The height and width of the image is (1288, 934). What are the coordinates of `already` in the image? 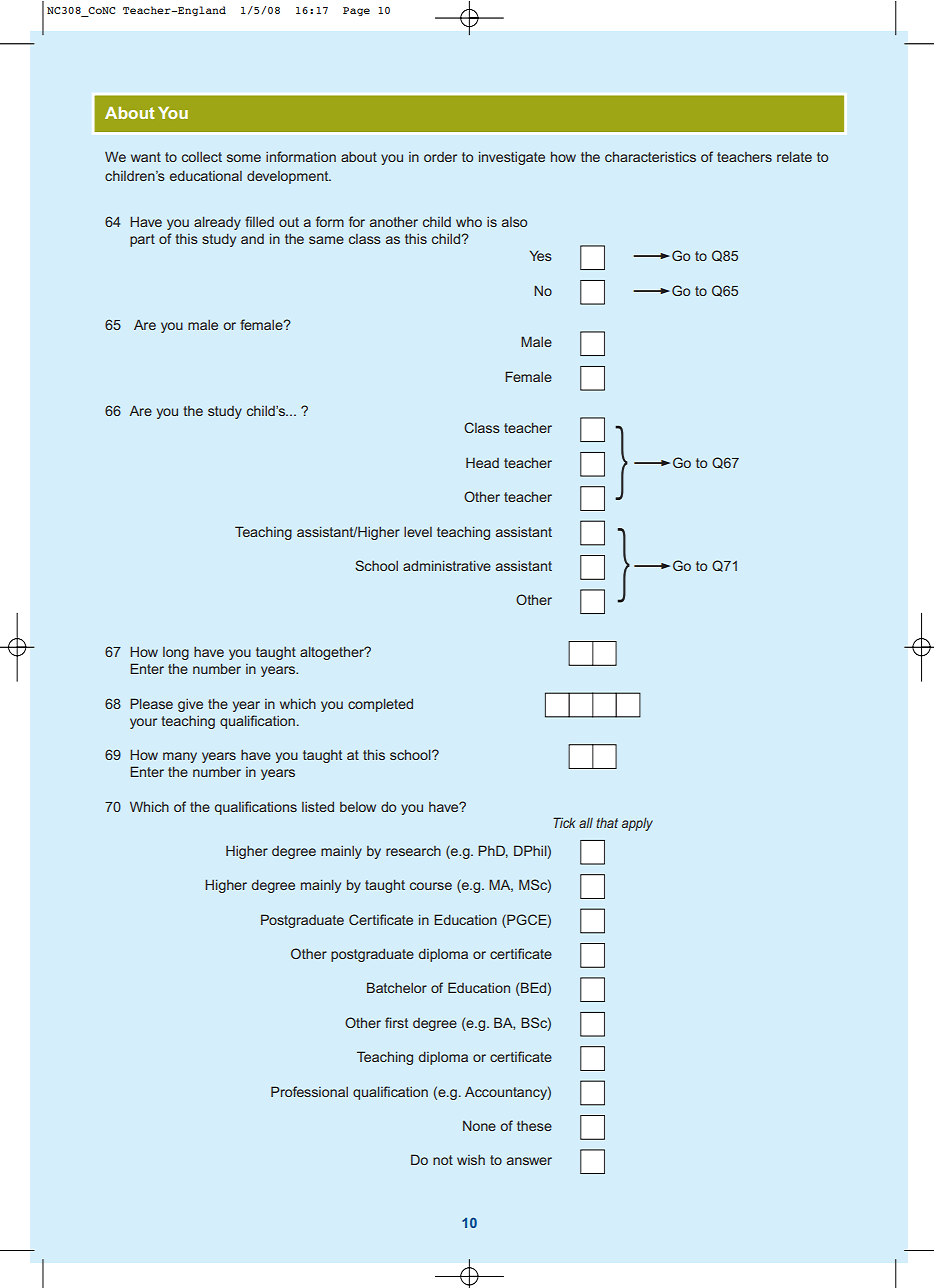 It's located at (217, 223).
